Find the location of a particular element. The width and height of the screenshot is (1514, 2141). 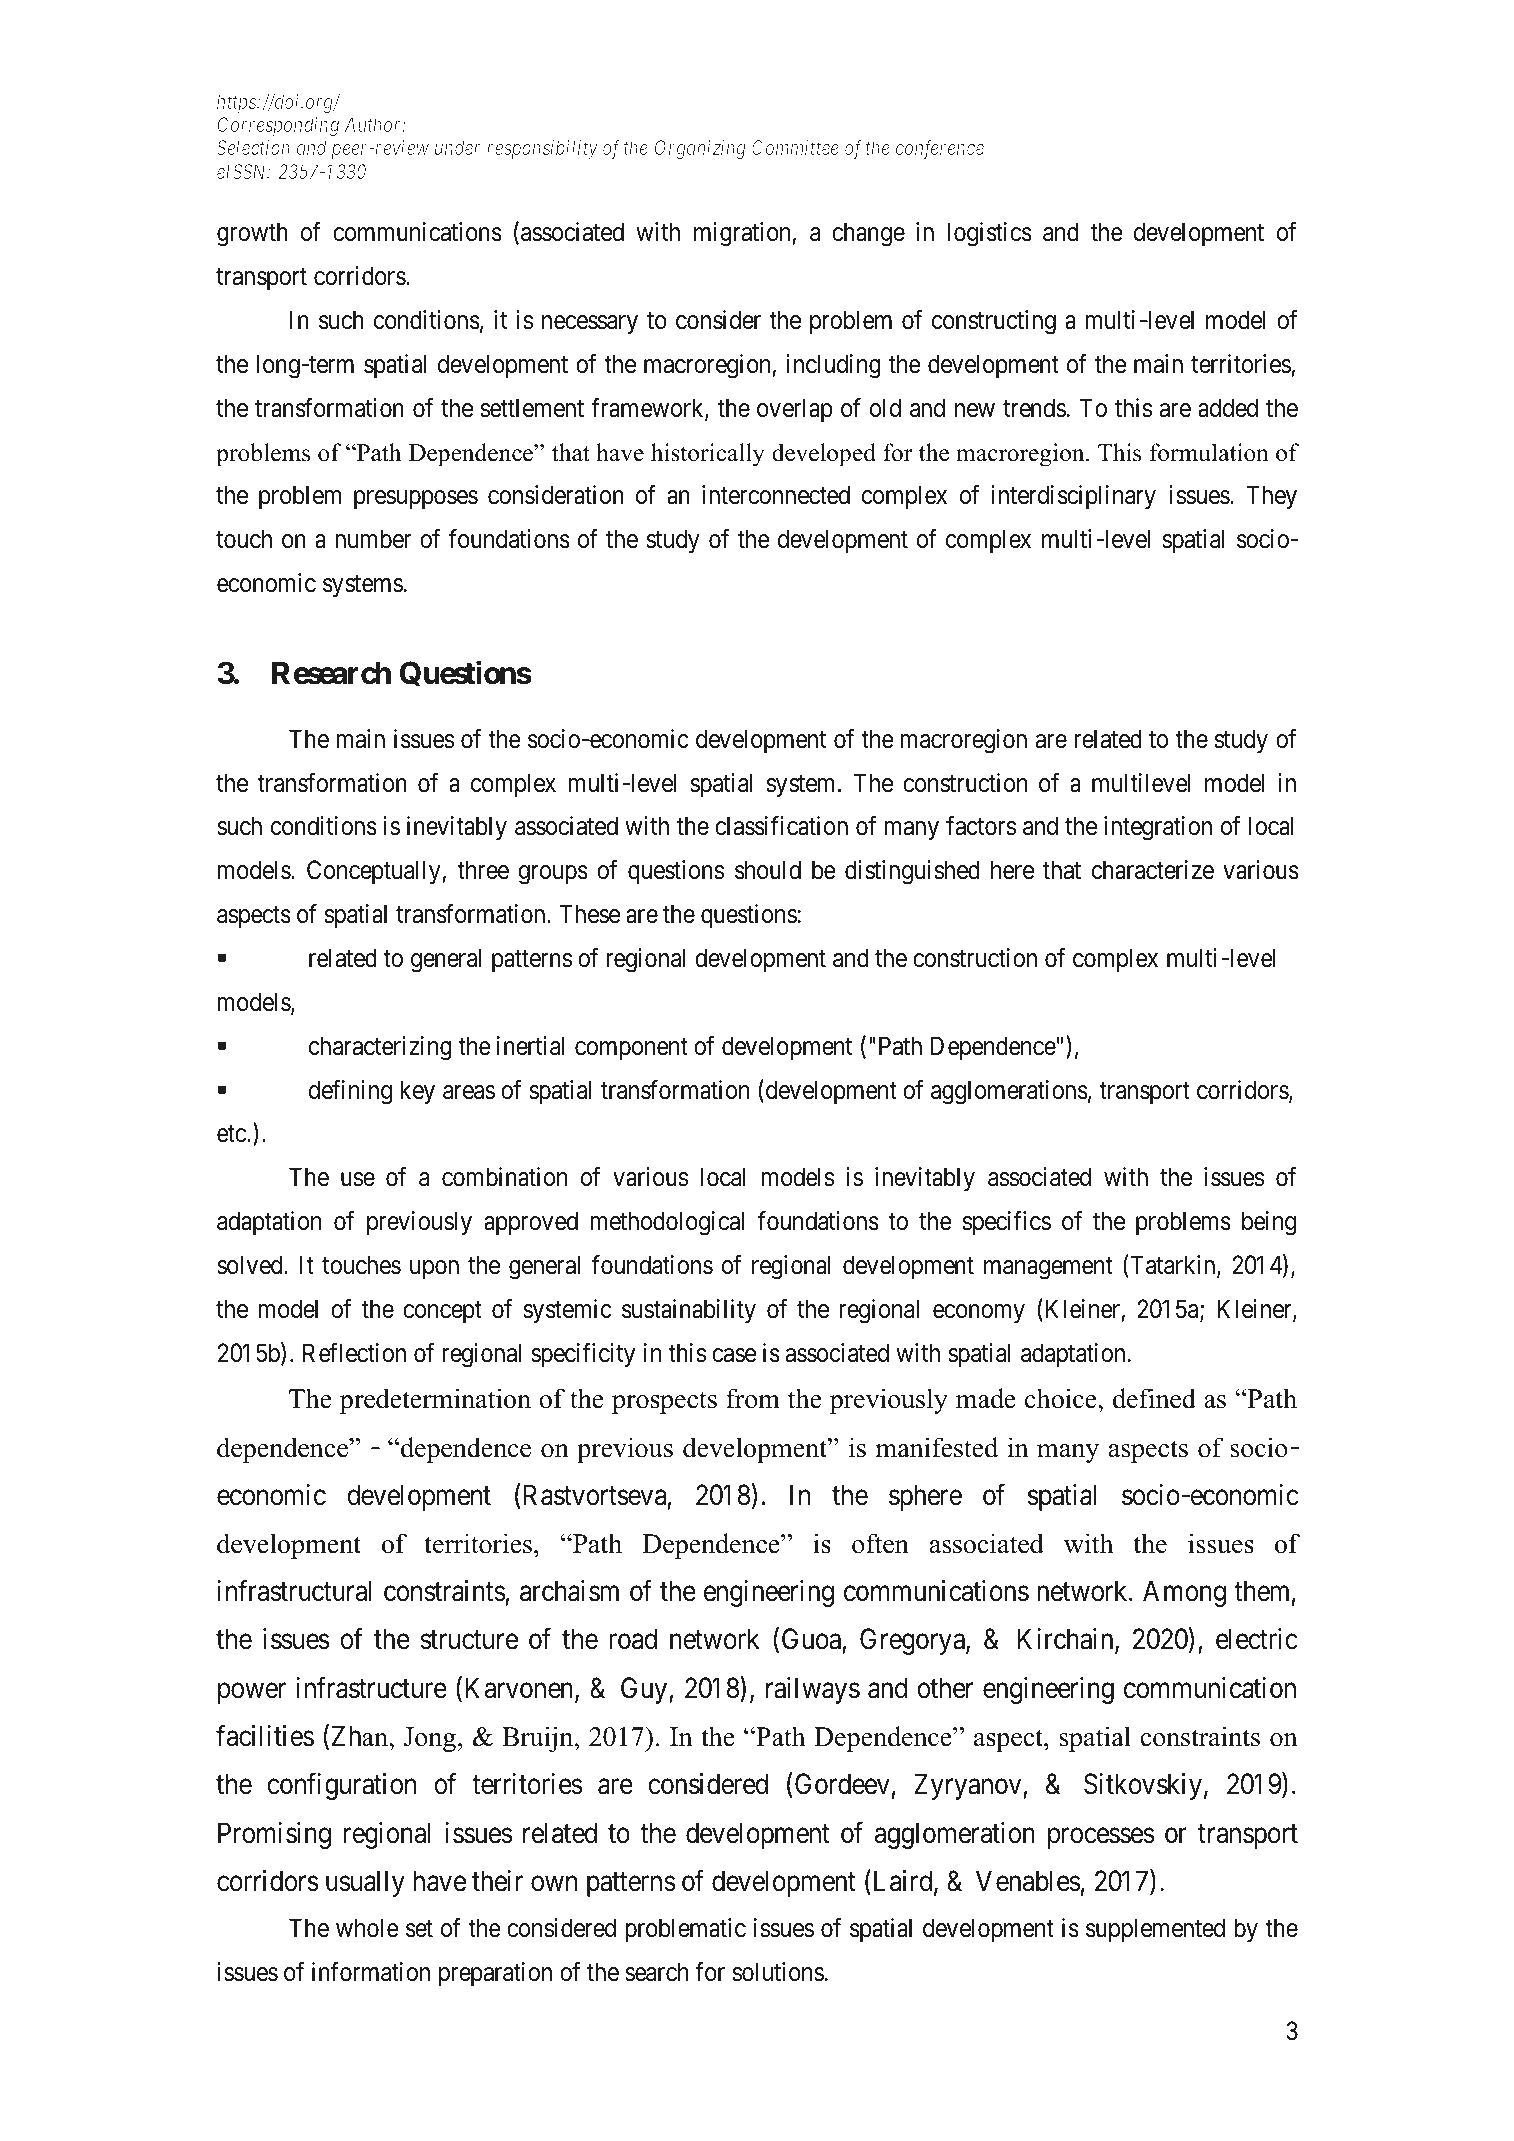

characterizing is located at coordinates (380, 1048).
